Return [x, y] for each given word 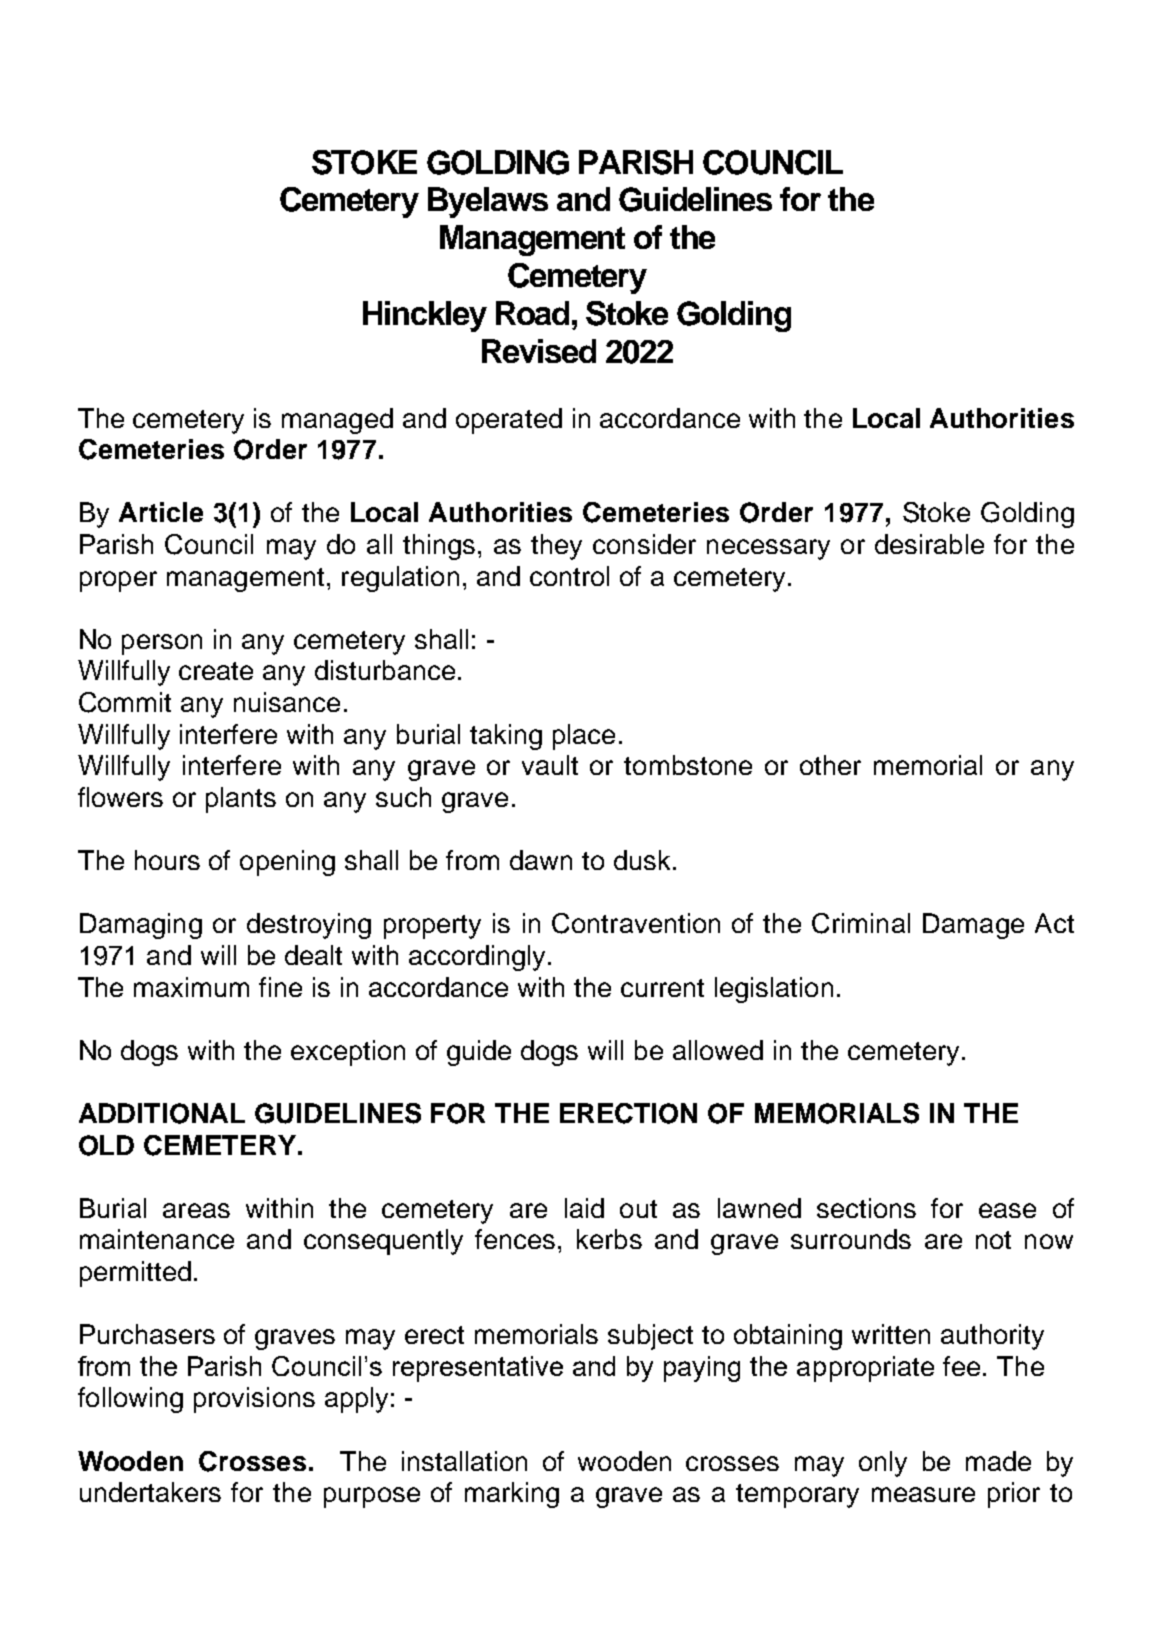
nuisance [287, 702]
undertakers [150, 1492]
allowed [718, 1050]
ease [1007, 1210]
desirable [929, 544]
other [830, 765]
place [584, 737]
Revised [539, 351]
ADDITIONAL [162, 1113]
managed [337, 421]
